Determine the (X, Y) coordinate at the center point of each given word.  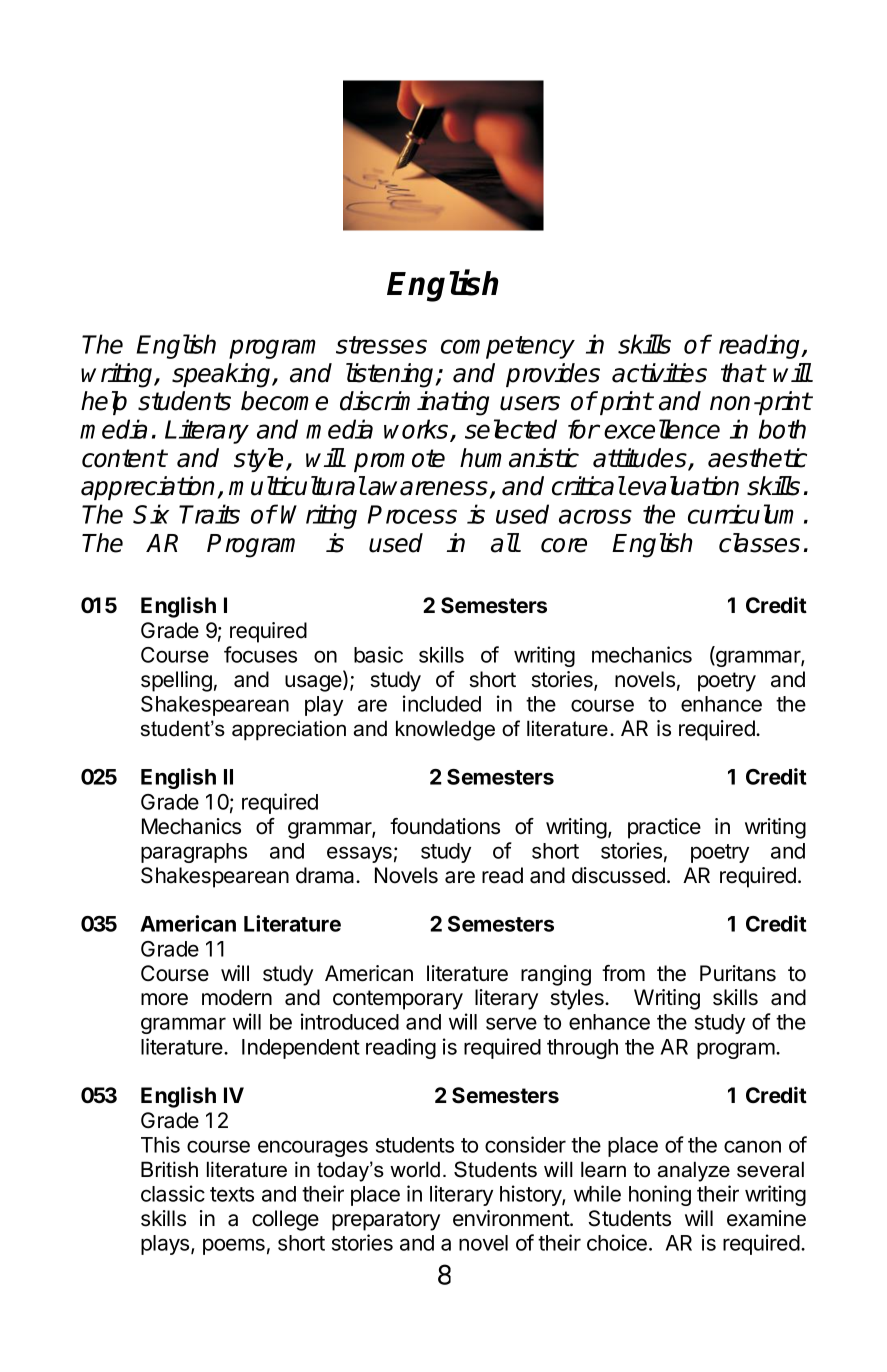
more (164, 999)
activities (659, 373)
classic (173, 1193)
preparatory (386, 1221)
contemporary (398, 1000)
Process (412, 514)
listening (391, 375)
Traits (209, 514)
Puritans (738, 973)
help (104, 403)
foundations (445, 826)
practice (664, 828)
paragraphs (194, 853)
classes (759, 543)
